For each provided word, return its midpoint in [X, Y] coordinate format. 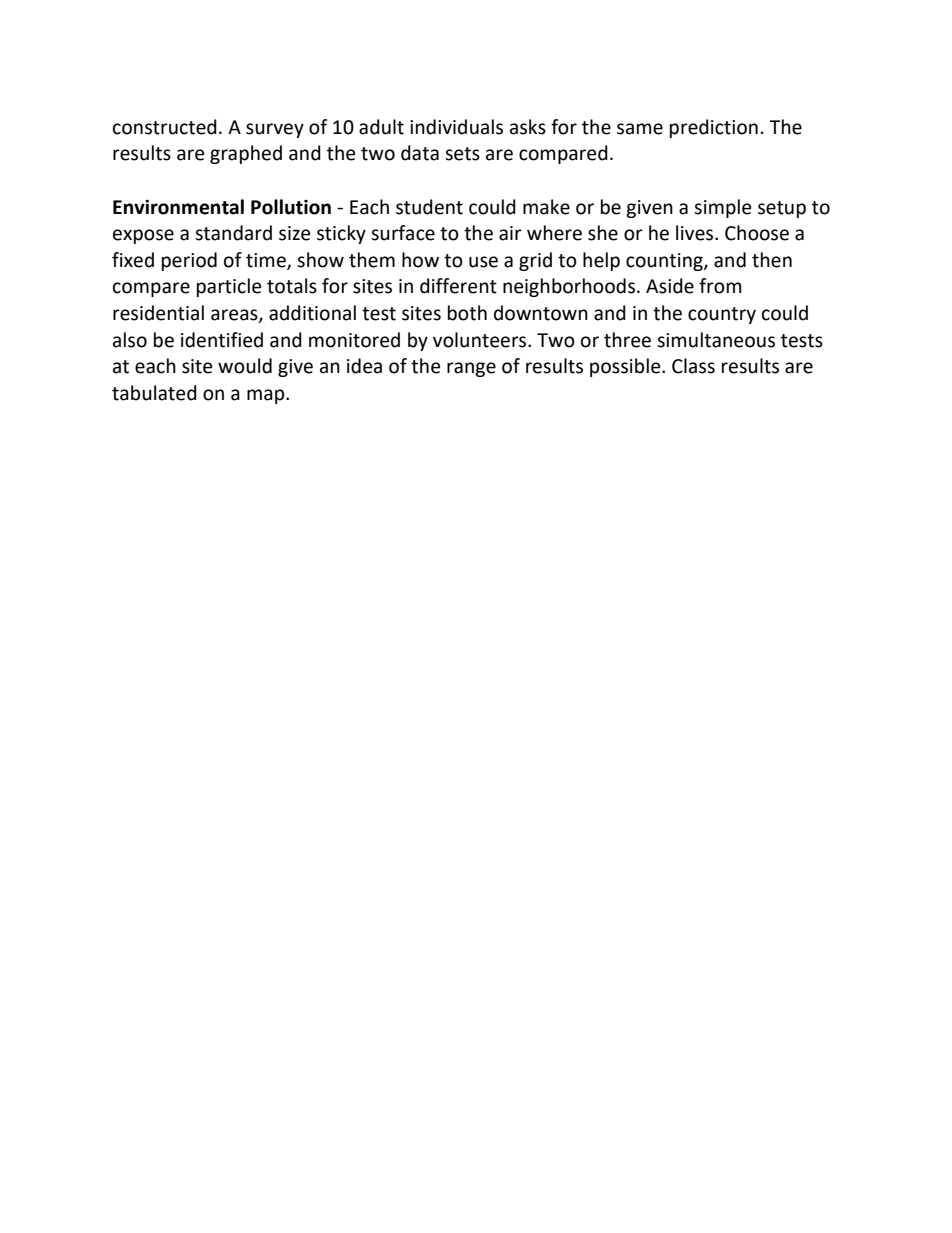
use [483, 262]
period [189, 261]
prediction [714, 128]
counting [665, 262]
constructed [165, 127]
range [471, 369]
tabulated [154, 393]
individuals [456, 127]
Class [693, 366]
